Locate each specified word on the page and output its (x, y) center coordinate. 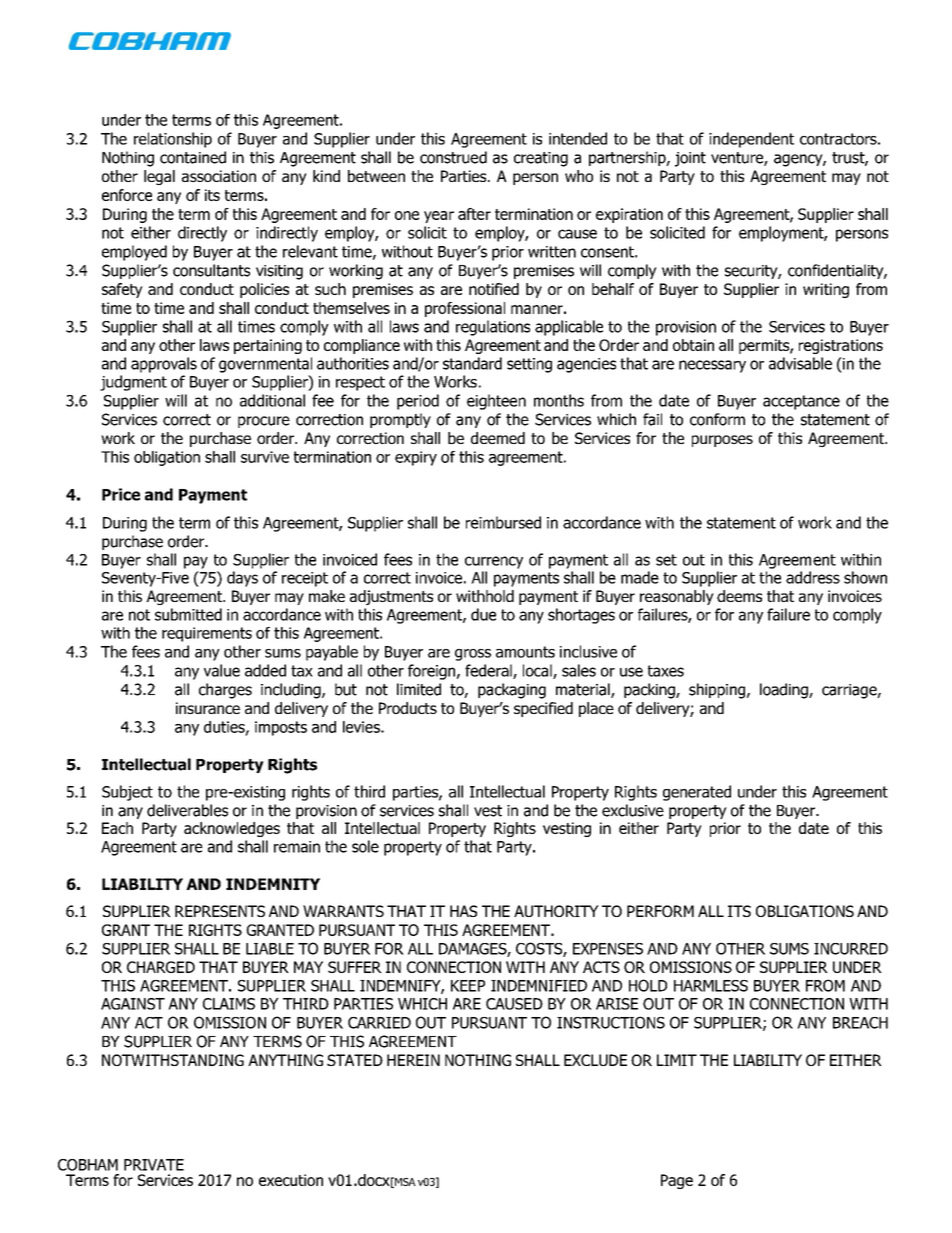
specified (543, 709)
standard (472, 363)
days (242, 579)
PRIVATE (154, 1165)
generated (697, 793)
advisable (800, 363)
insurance (208, 708)
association (219, 176)
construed (453, 157)
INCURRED (851, 949)
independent (751, 140)
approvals (164, 365)
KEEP (468, 986)
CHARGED (161, 967)
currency (494, 562)
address (813, 577)
